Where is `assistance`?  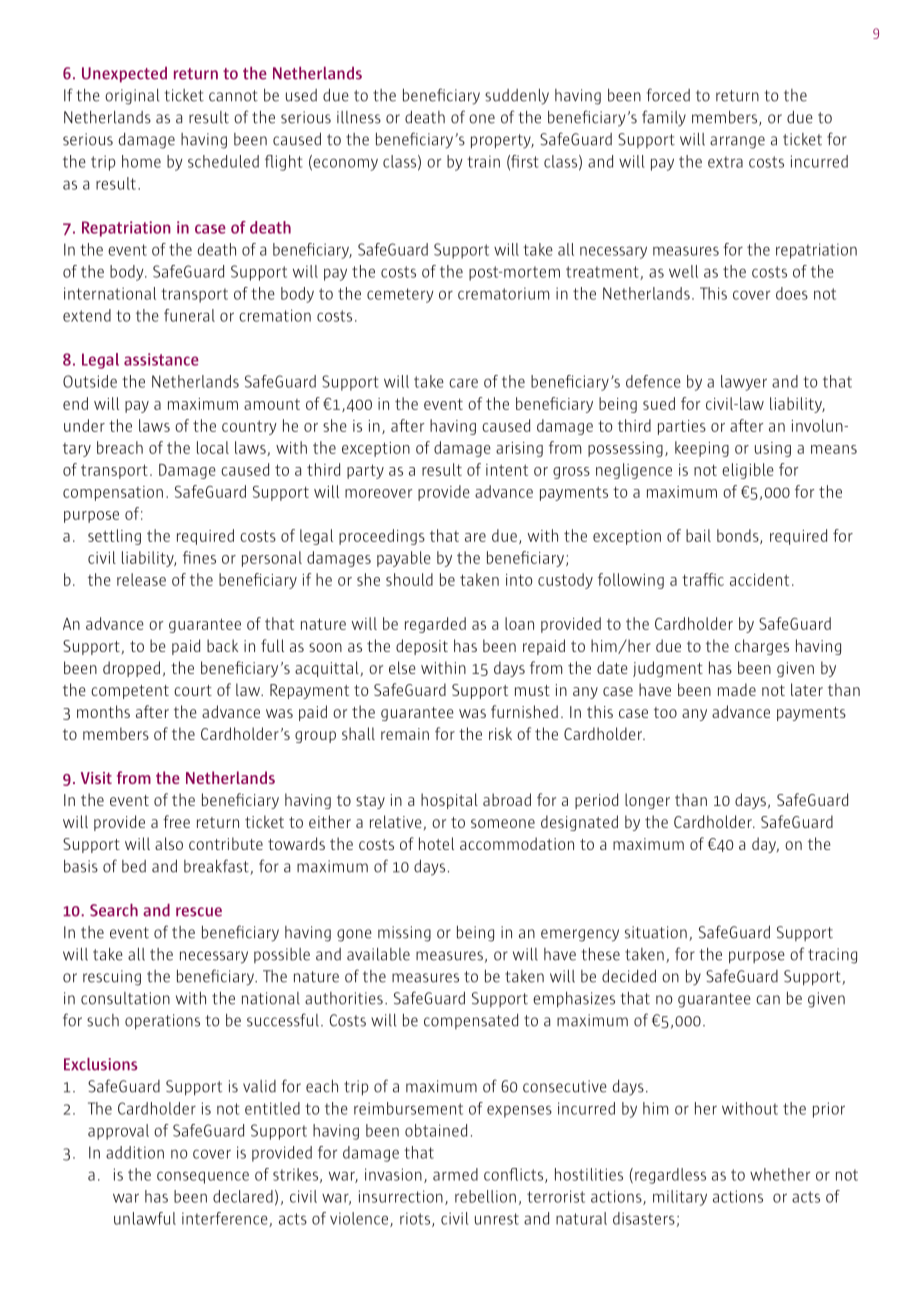
assistance is located at coordinates (161, 359).
